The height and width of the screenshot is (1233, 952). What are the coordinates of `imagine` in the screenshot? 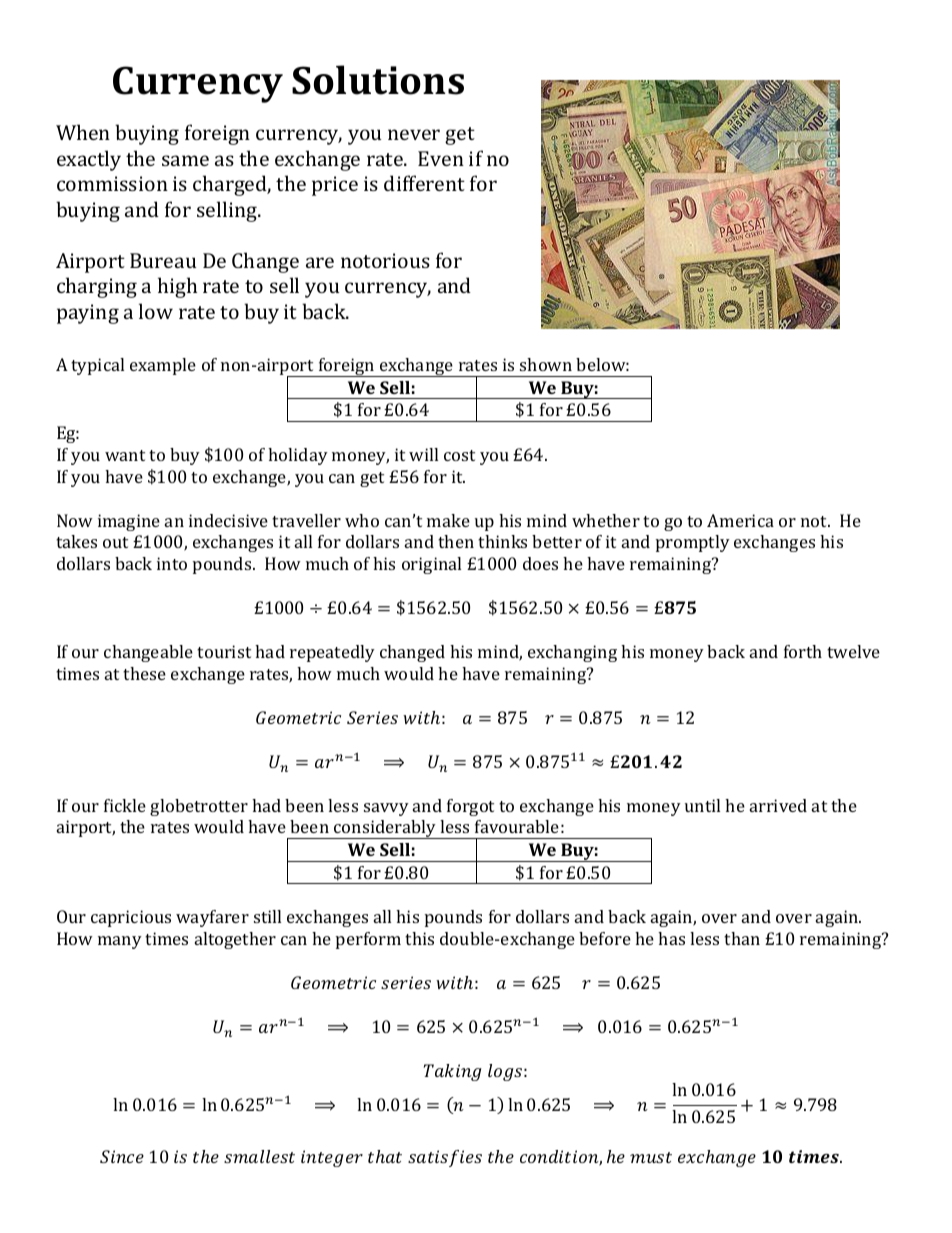 It's located at (129, 522).
